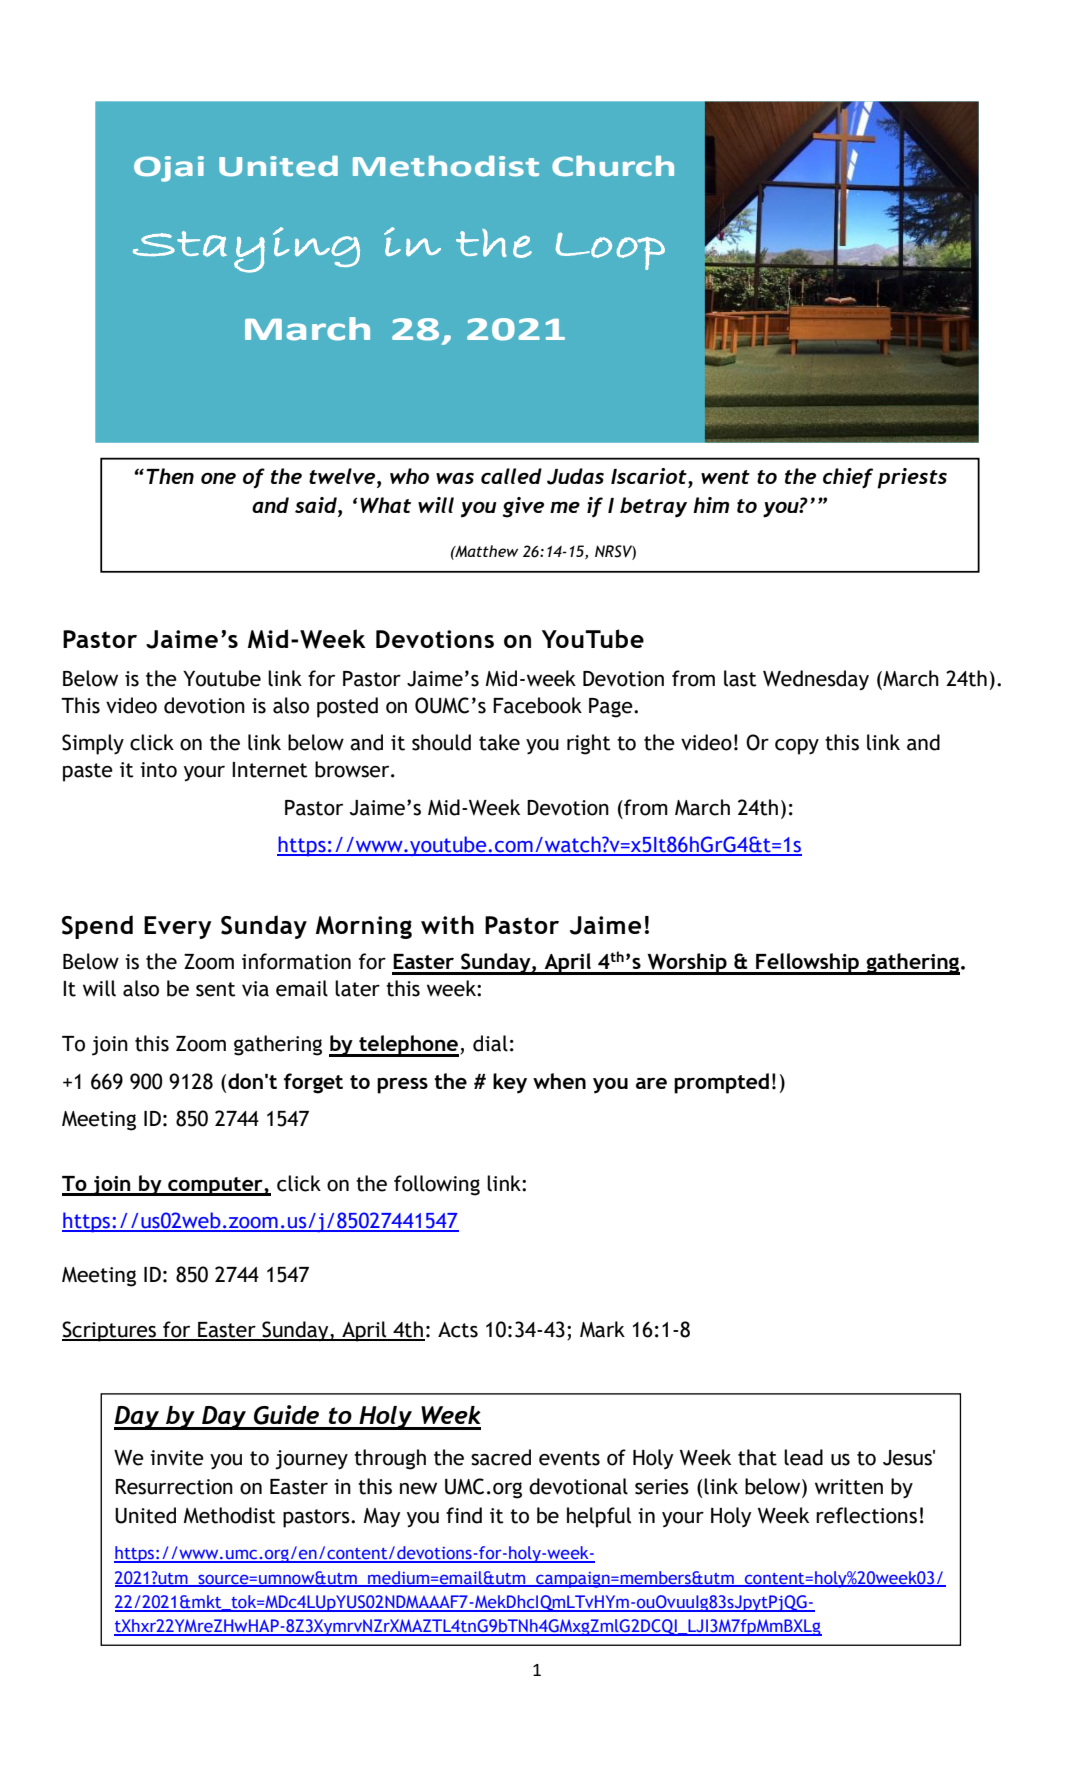 This document has width=1074, height=1768. I want to click on dial, so click(490, 1043).
